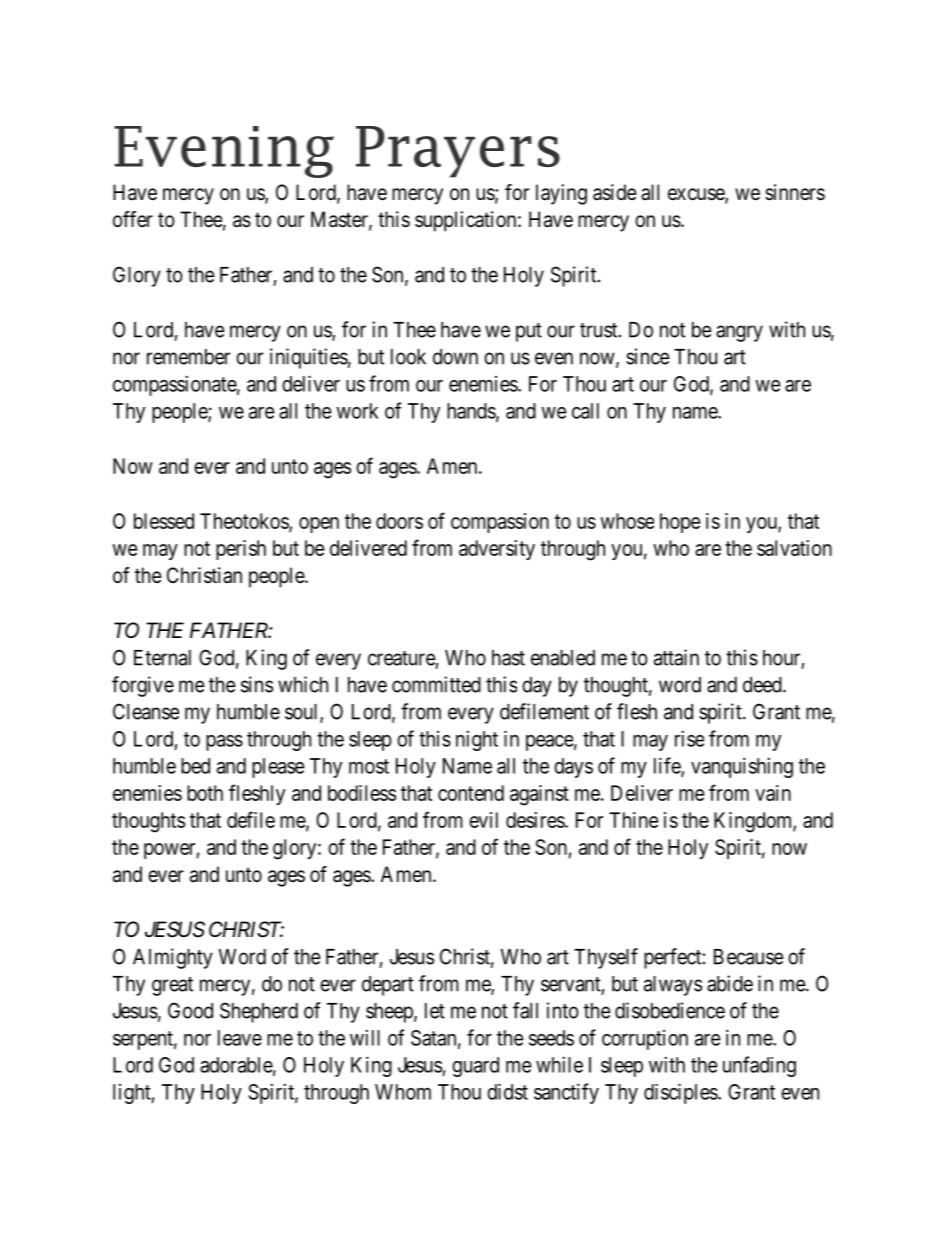 This screenshot has width=952, height=1233. I want to click on Eternal, so click(162, 658).
